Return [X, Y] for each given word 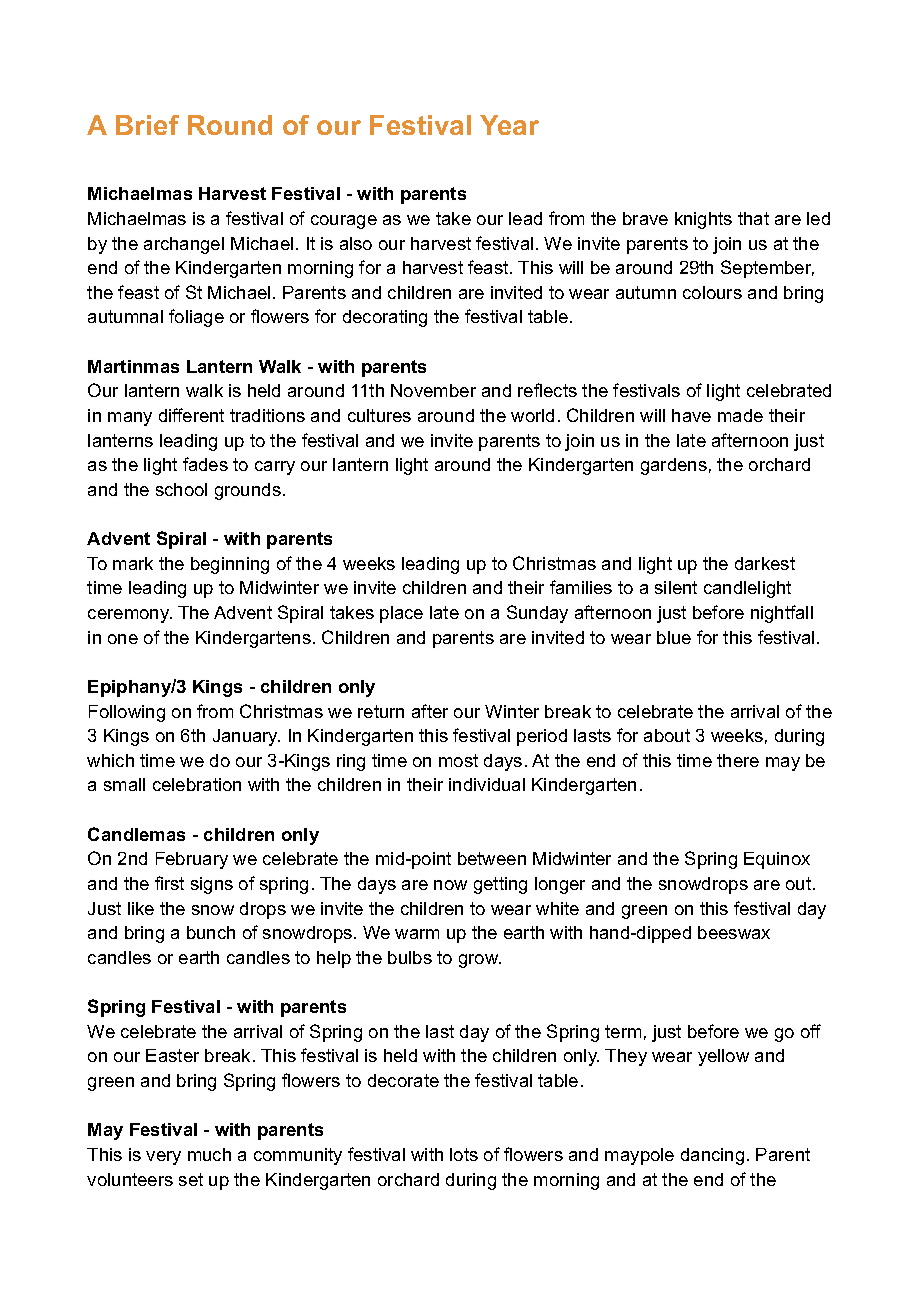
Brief [147, 125]
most [458, 760]
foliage [196, 318]
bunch [211, 932]
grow [480, 961]
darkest [765, 563]
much [209, 1154]
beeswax [734, 932]
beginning [230, 565]
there [738, 760]
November [433, 390]
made [740, 415]
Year [509, 125]
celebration [197, 784]
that [753, 218]
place [401, 614]
